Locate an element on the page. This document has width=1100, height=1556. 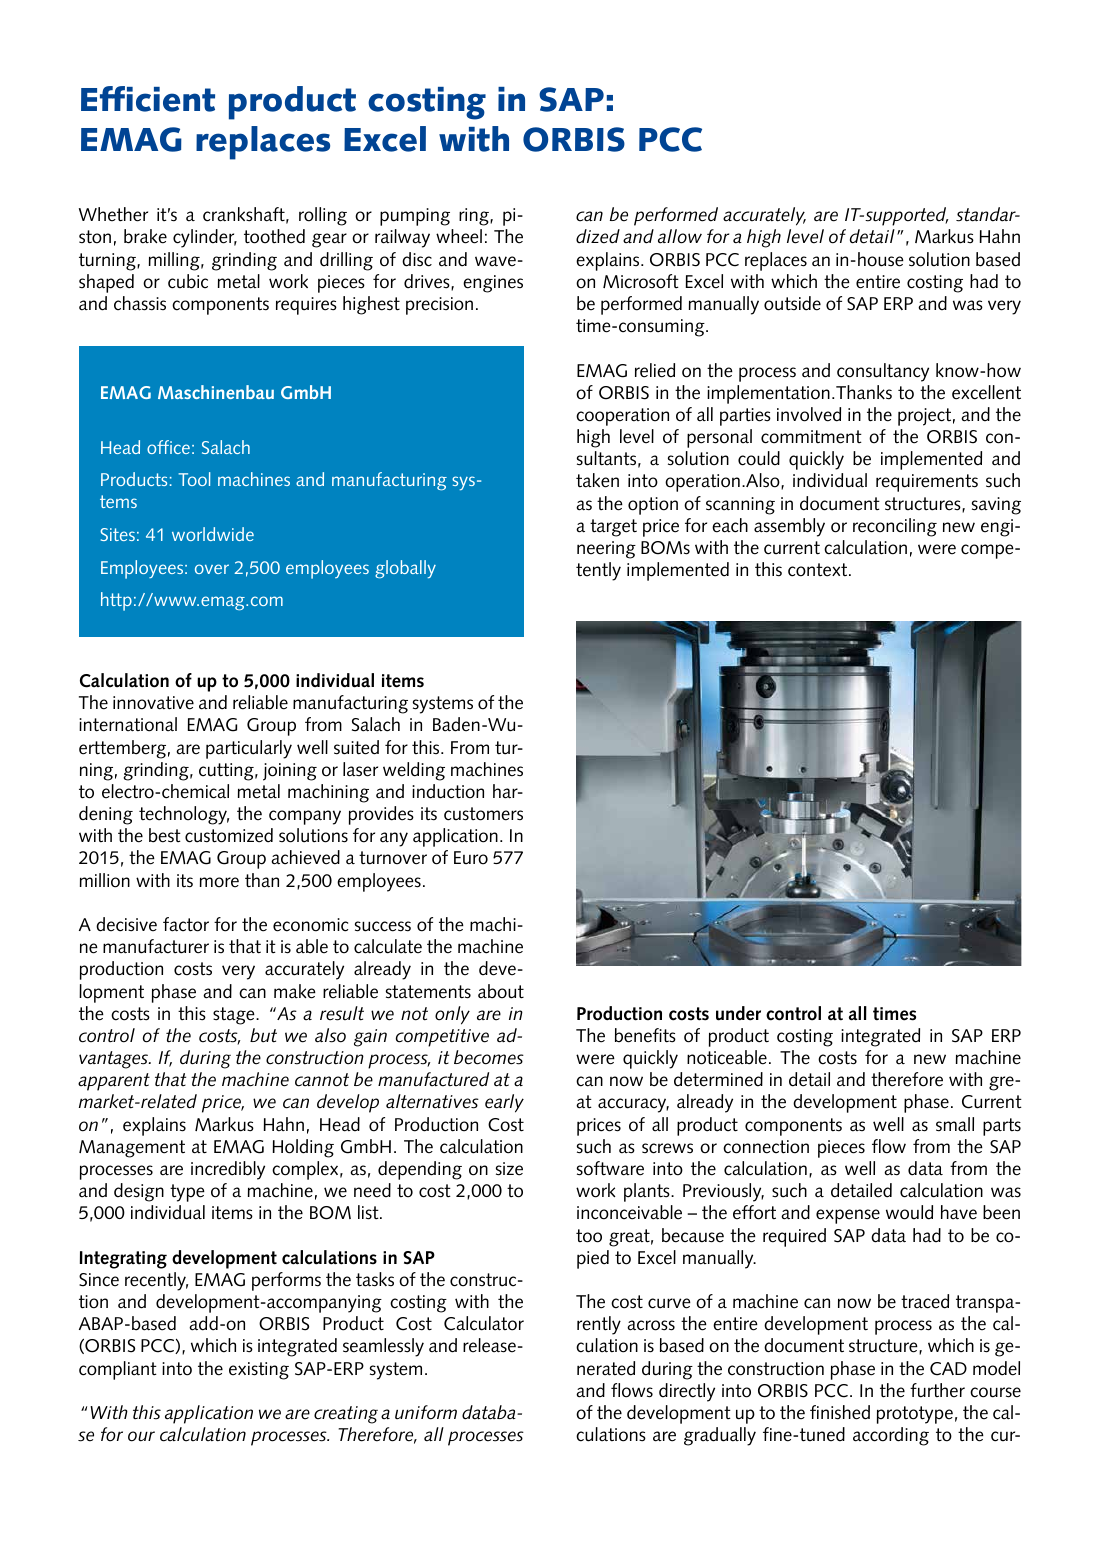
existing is located at coordinates (259, 1371).
